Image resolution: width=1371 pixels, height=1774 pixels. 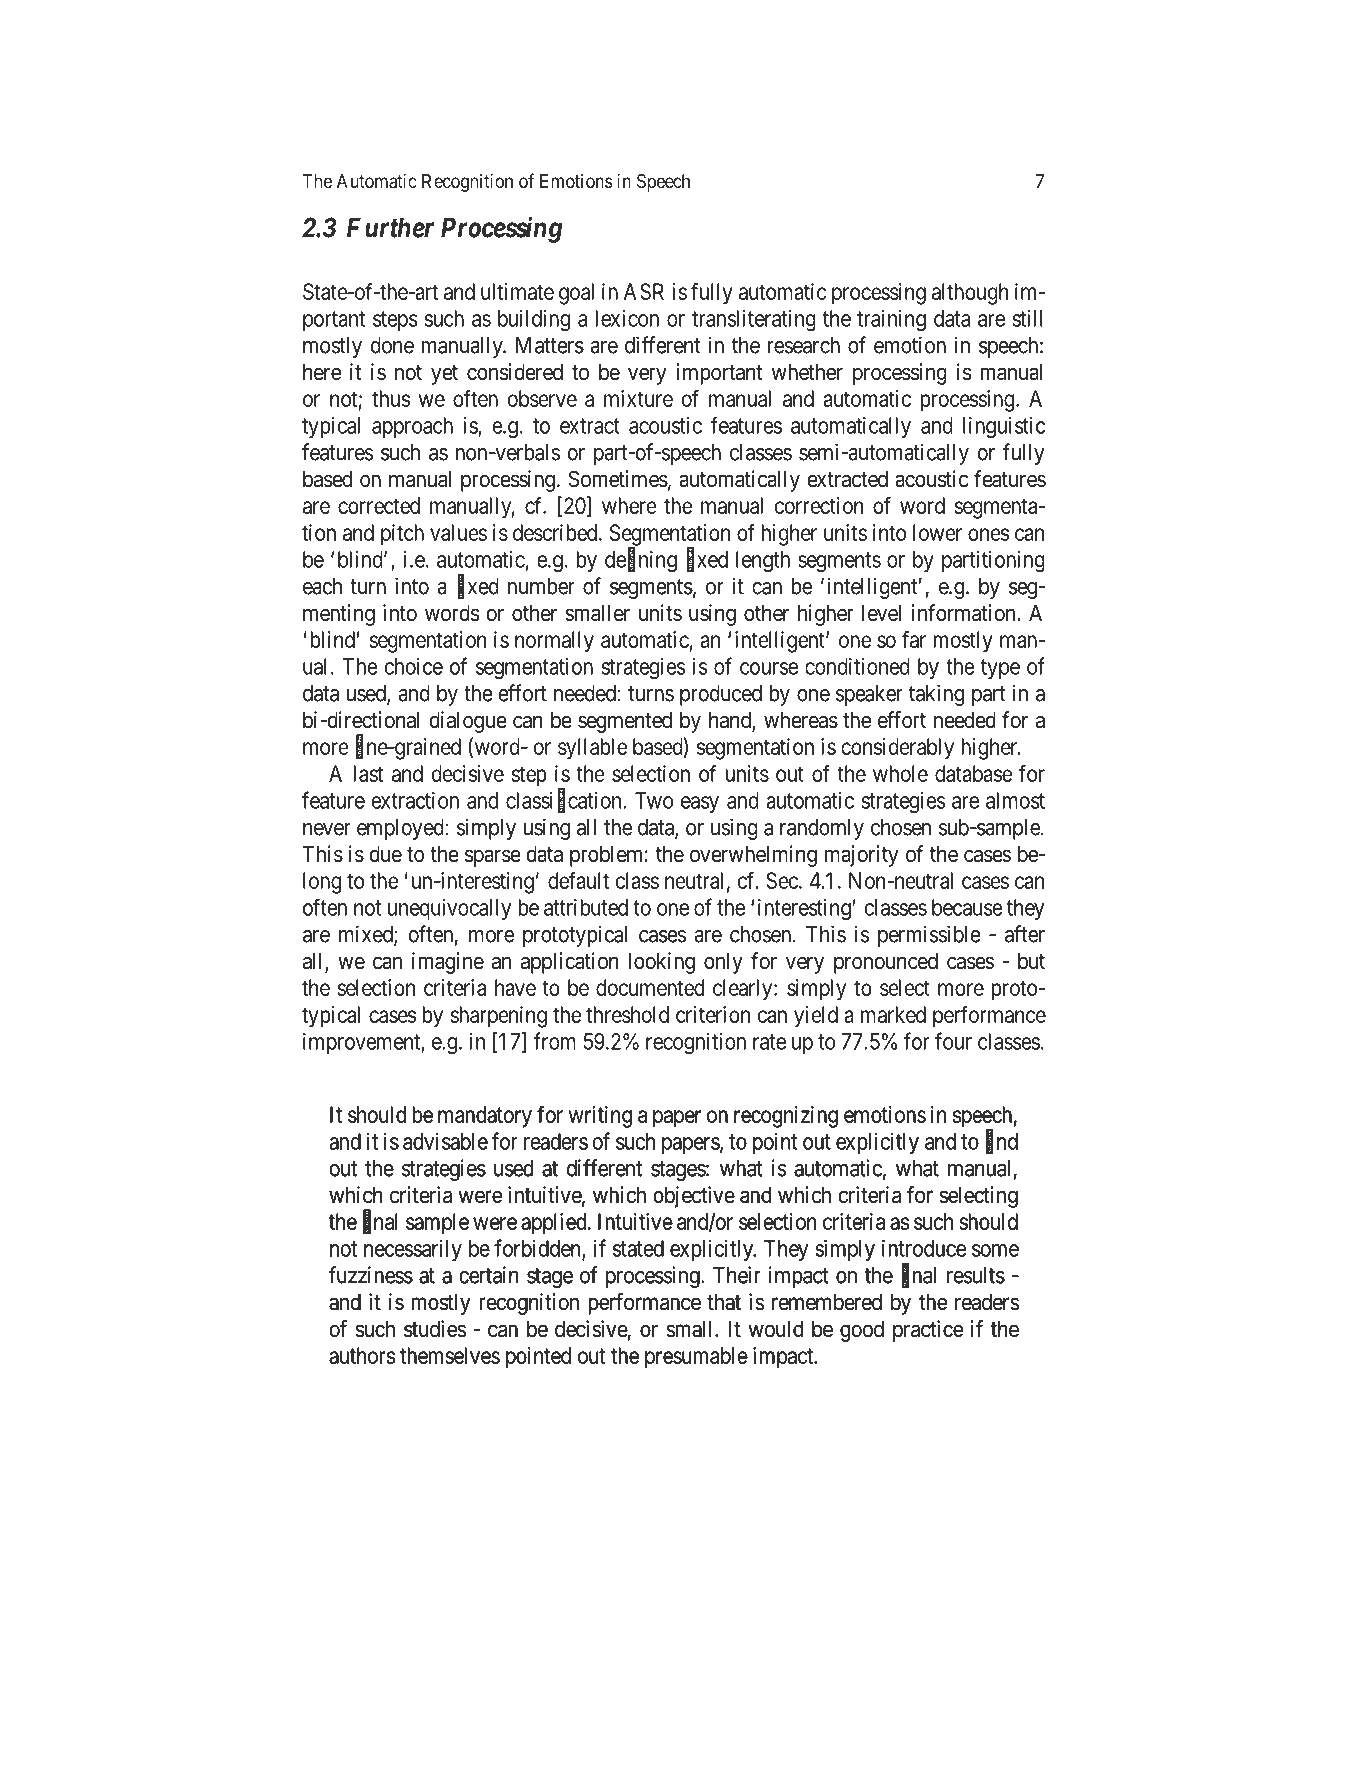 What do you see at coordinates (924, 1248) in the document?
I see `introduce` at bounding box center [924, 1248].
